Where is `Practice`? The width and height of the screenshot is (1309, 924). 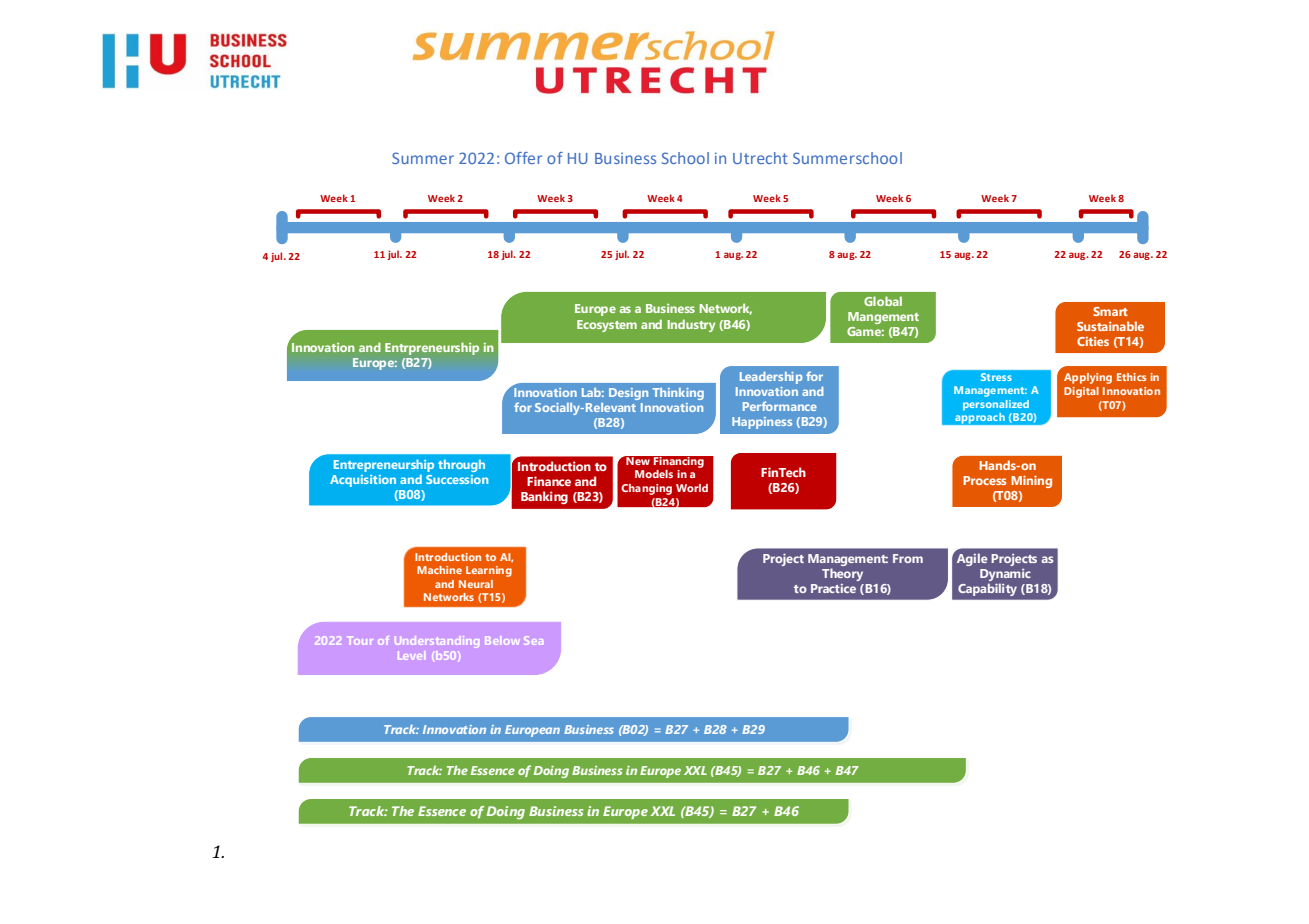 Practice is located at coordinates (833, 588).
